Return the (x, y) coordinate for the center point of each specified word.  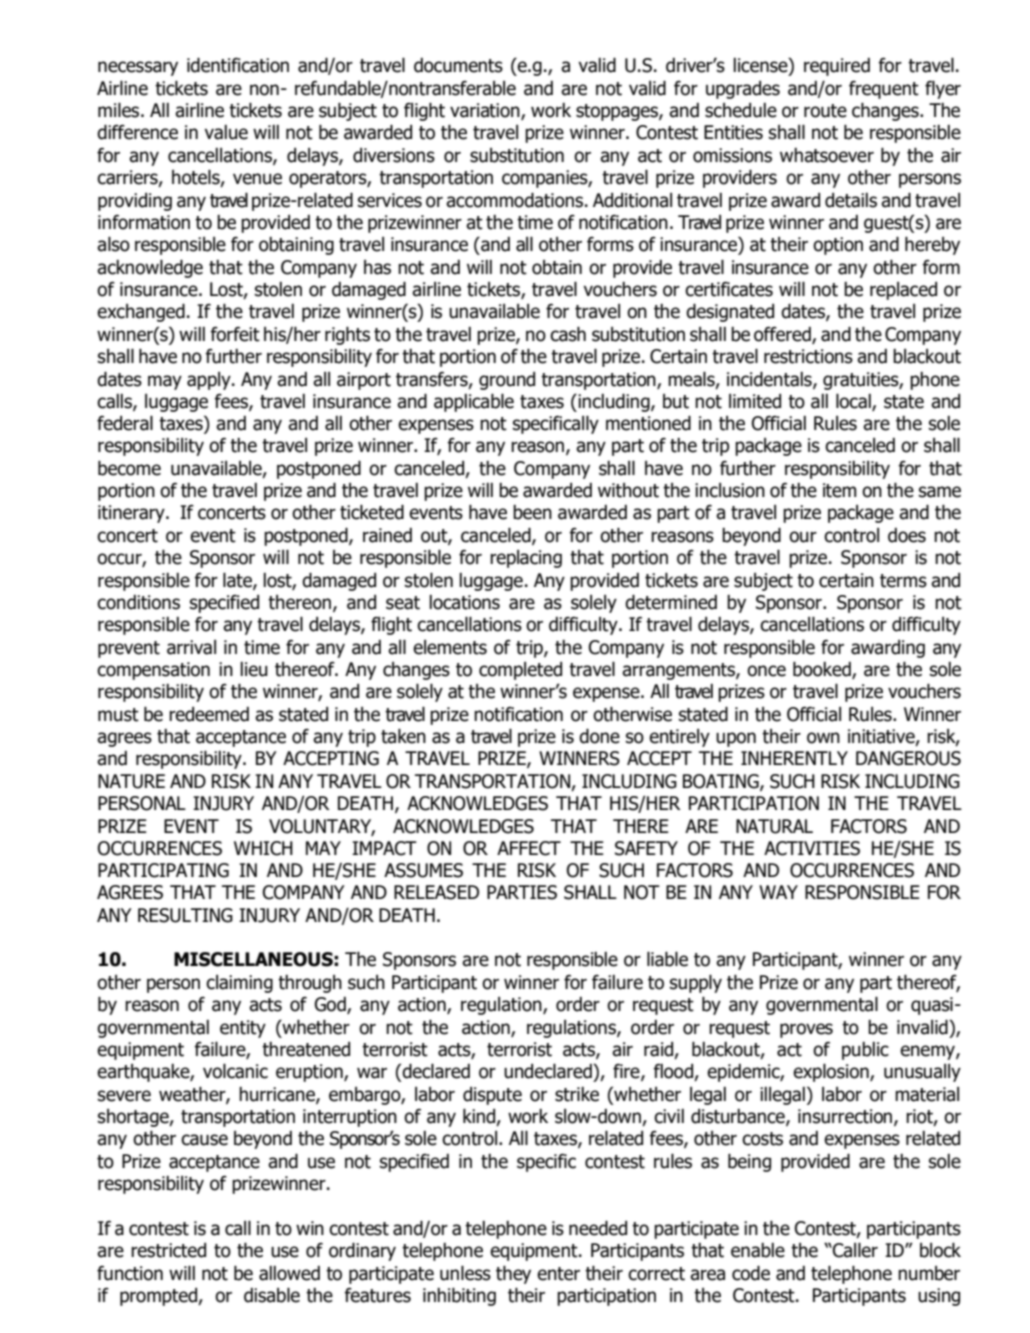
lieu (254, 669)
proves (806, 1030)
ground (507, 381)
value (226, 132)
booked (823, 670)
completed (520, 671)
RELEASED (436, 892)
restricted (168, 1250)
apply (210, 381)
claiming (239, 984)
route (825, 111)
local (854, 402)
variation (486, 111)
